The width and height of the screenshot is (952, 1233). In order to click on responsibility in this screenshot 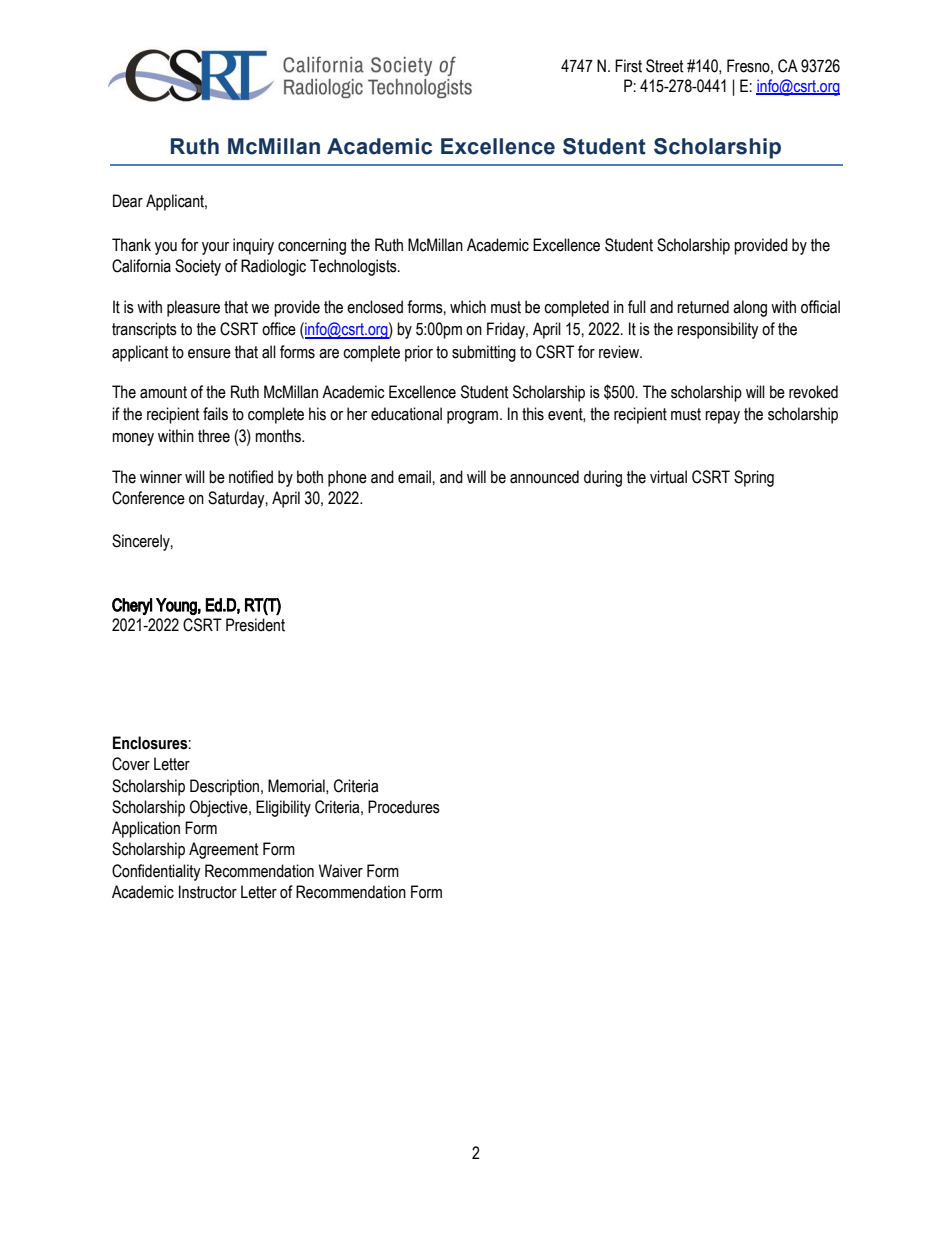, I will do `click(718, 330)`.
